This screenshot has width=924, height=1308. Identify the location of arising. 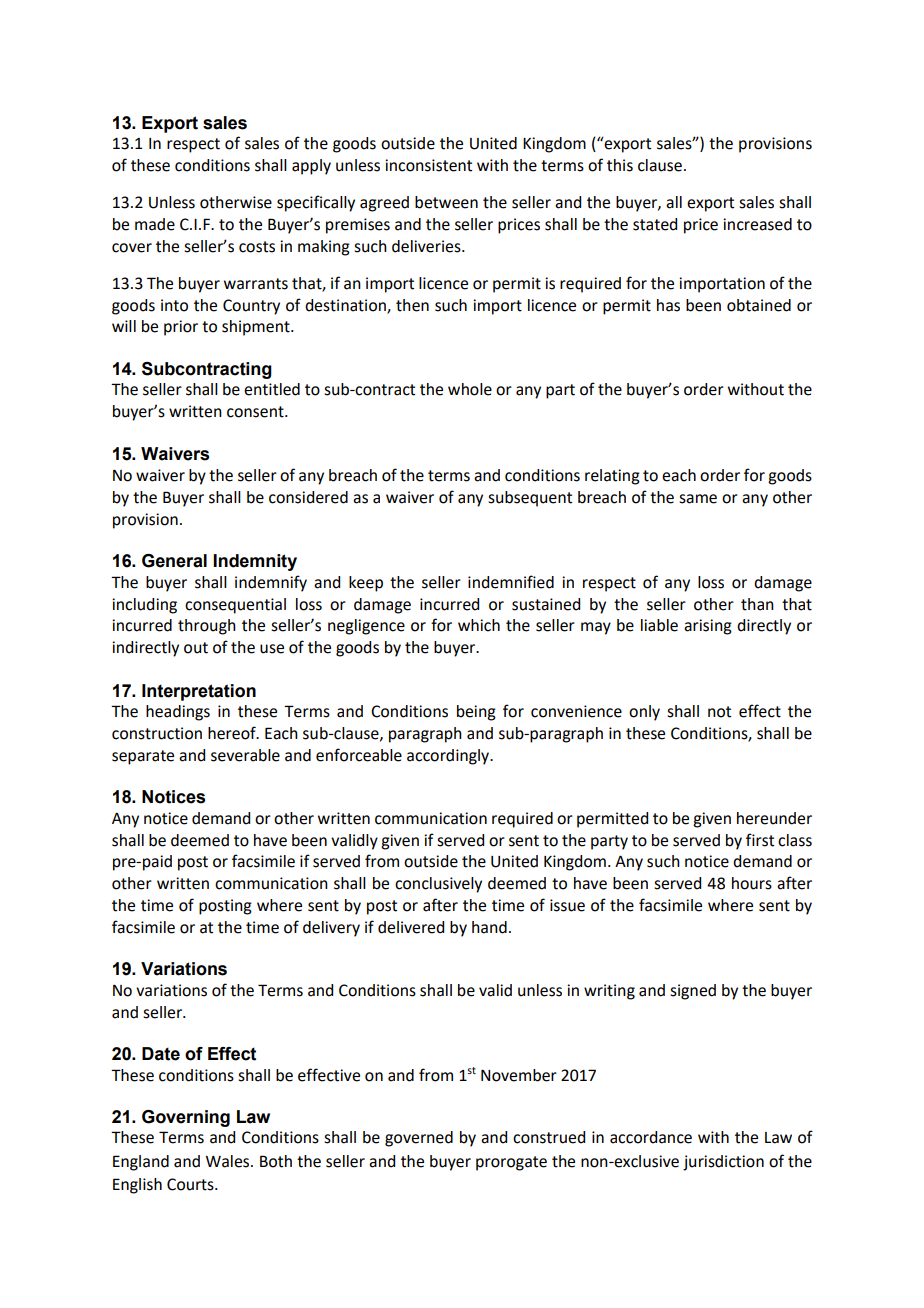
(708, 627).
